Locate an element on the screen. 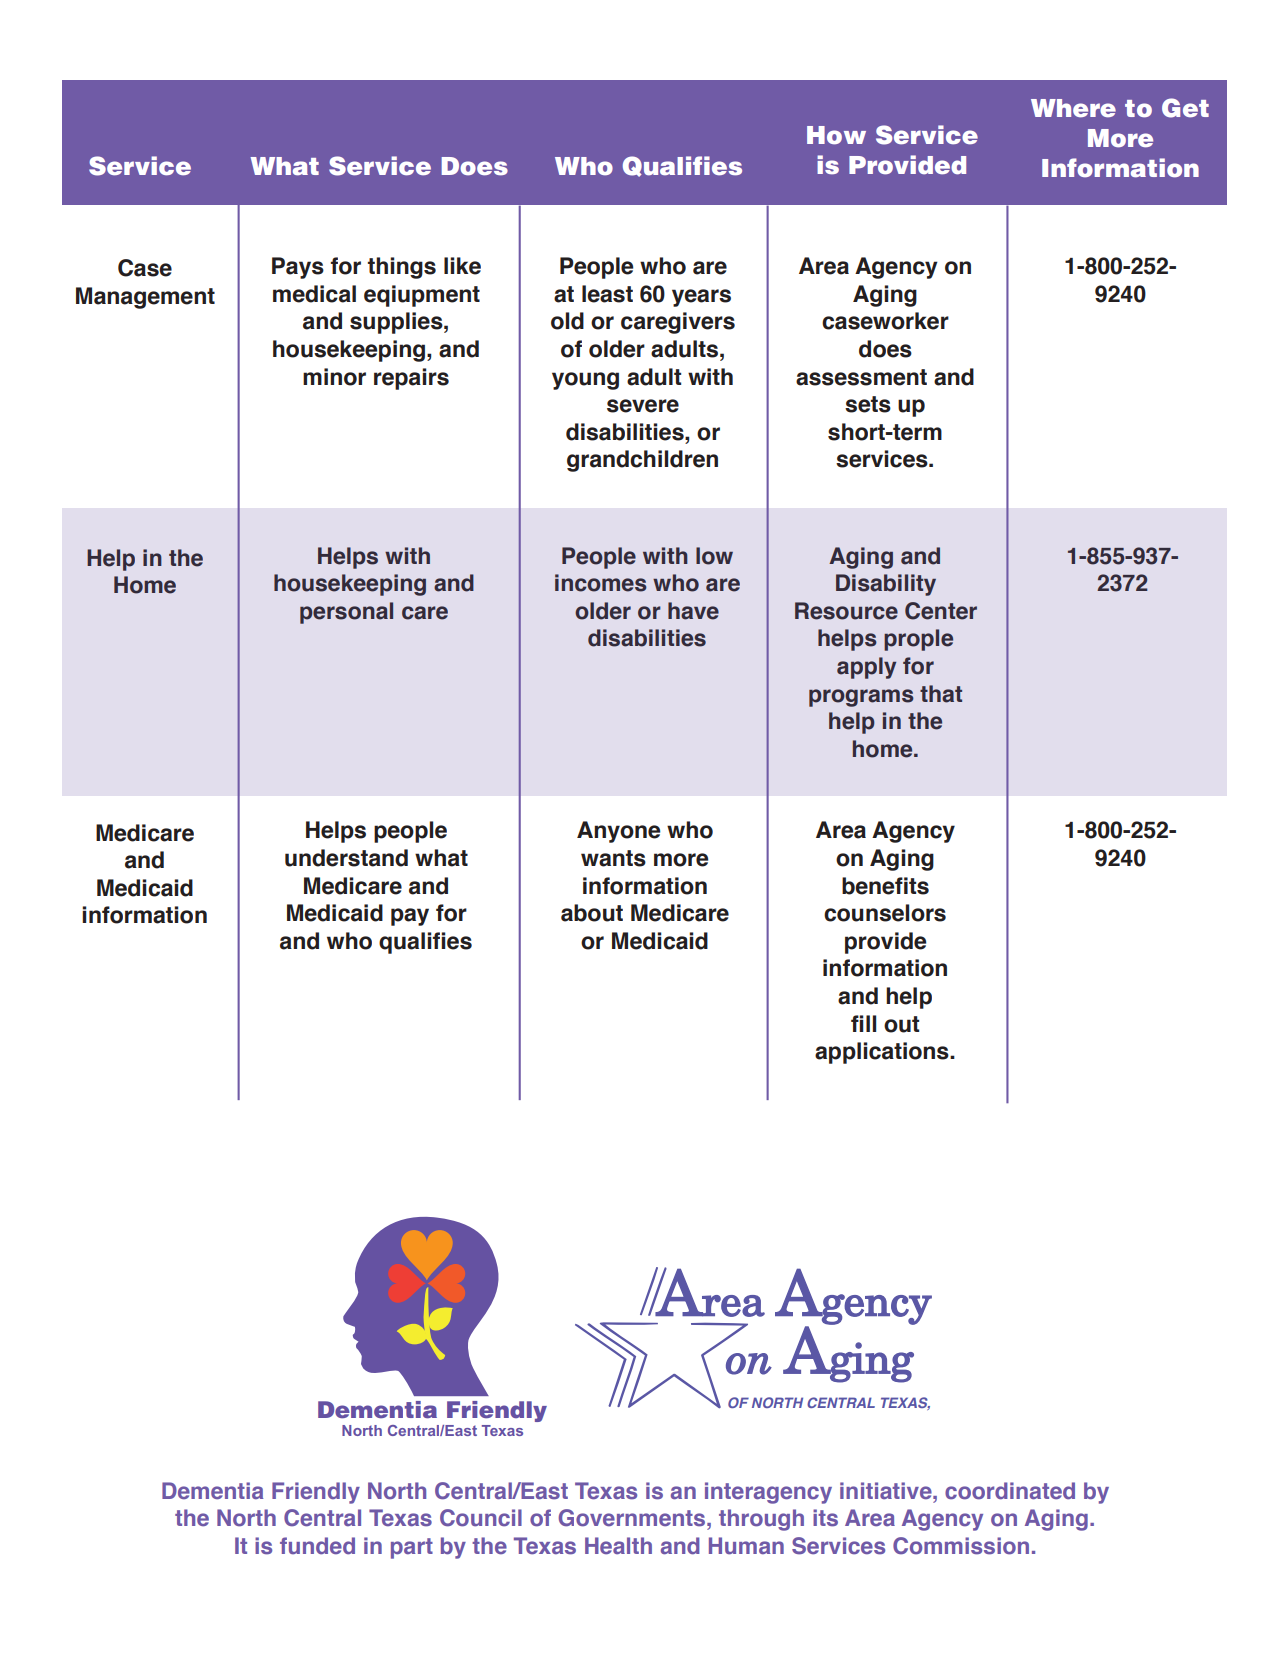  How is located at coordinates (836, 135).
